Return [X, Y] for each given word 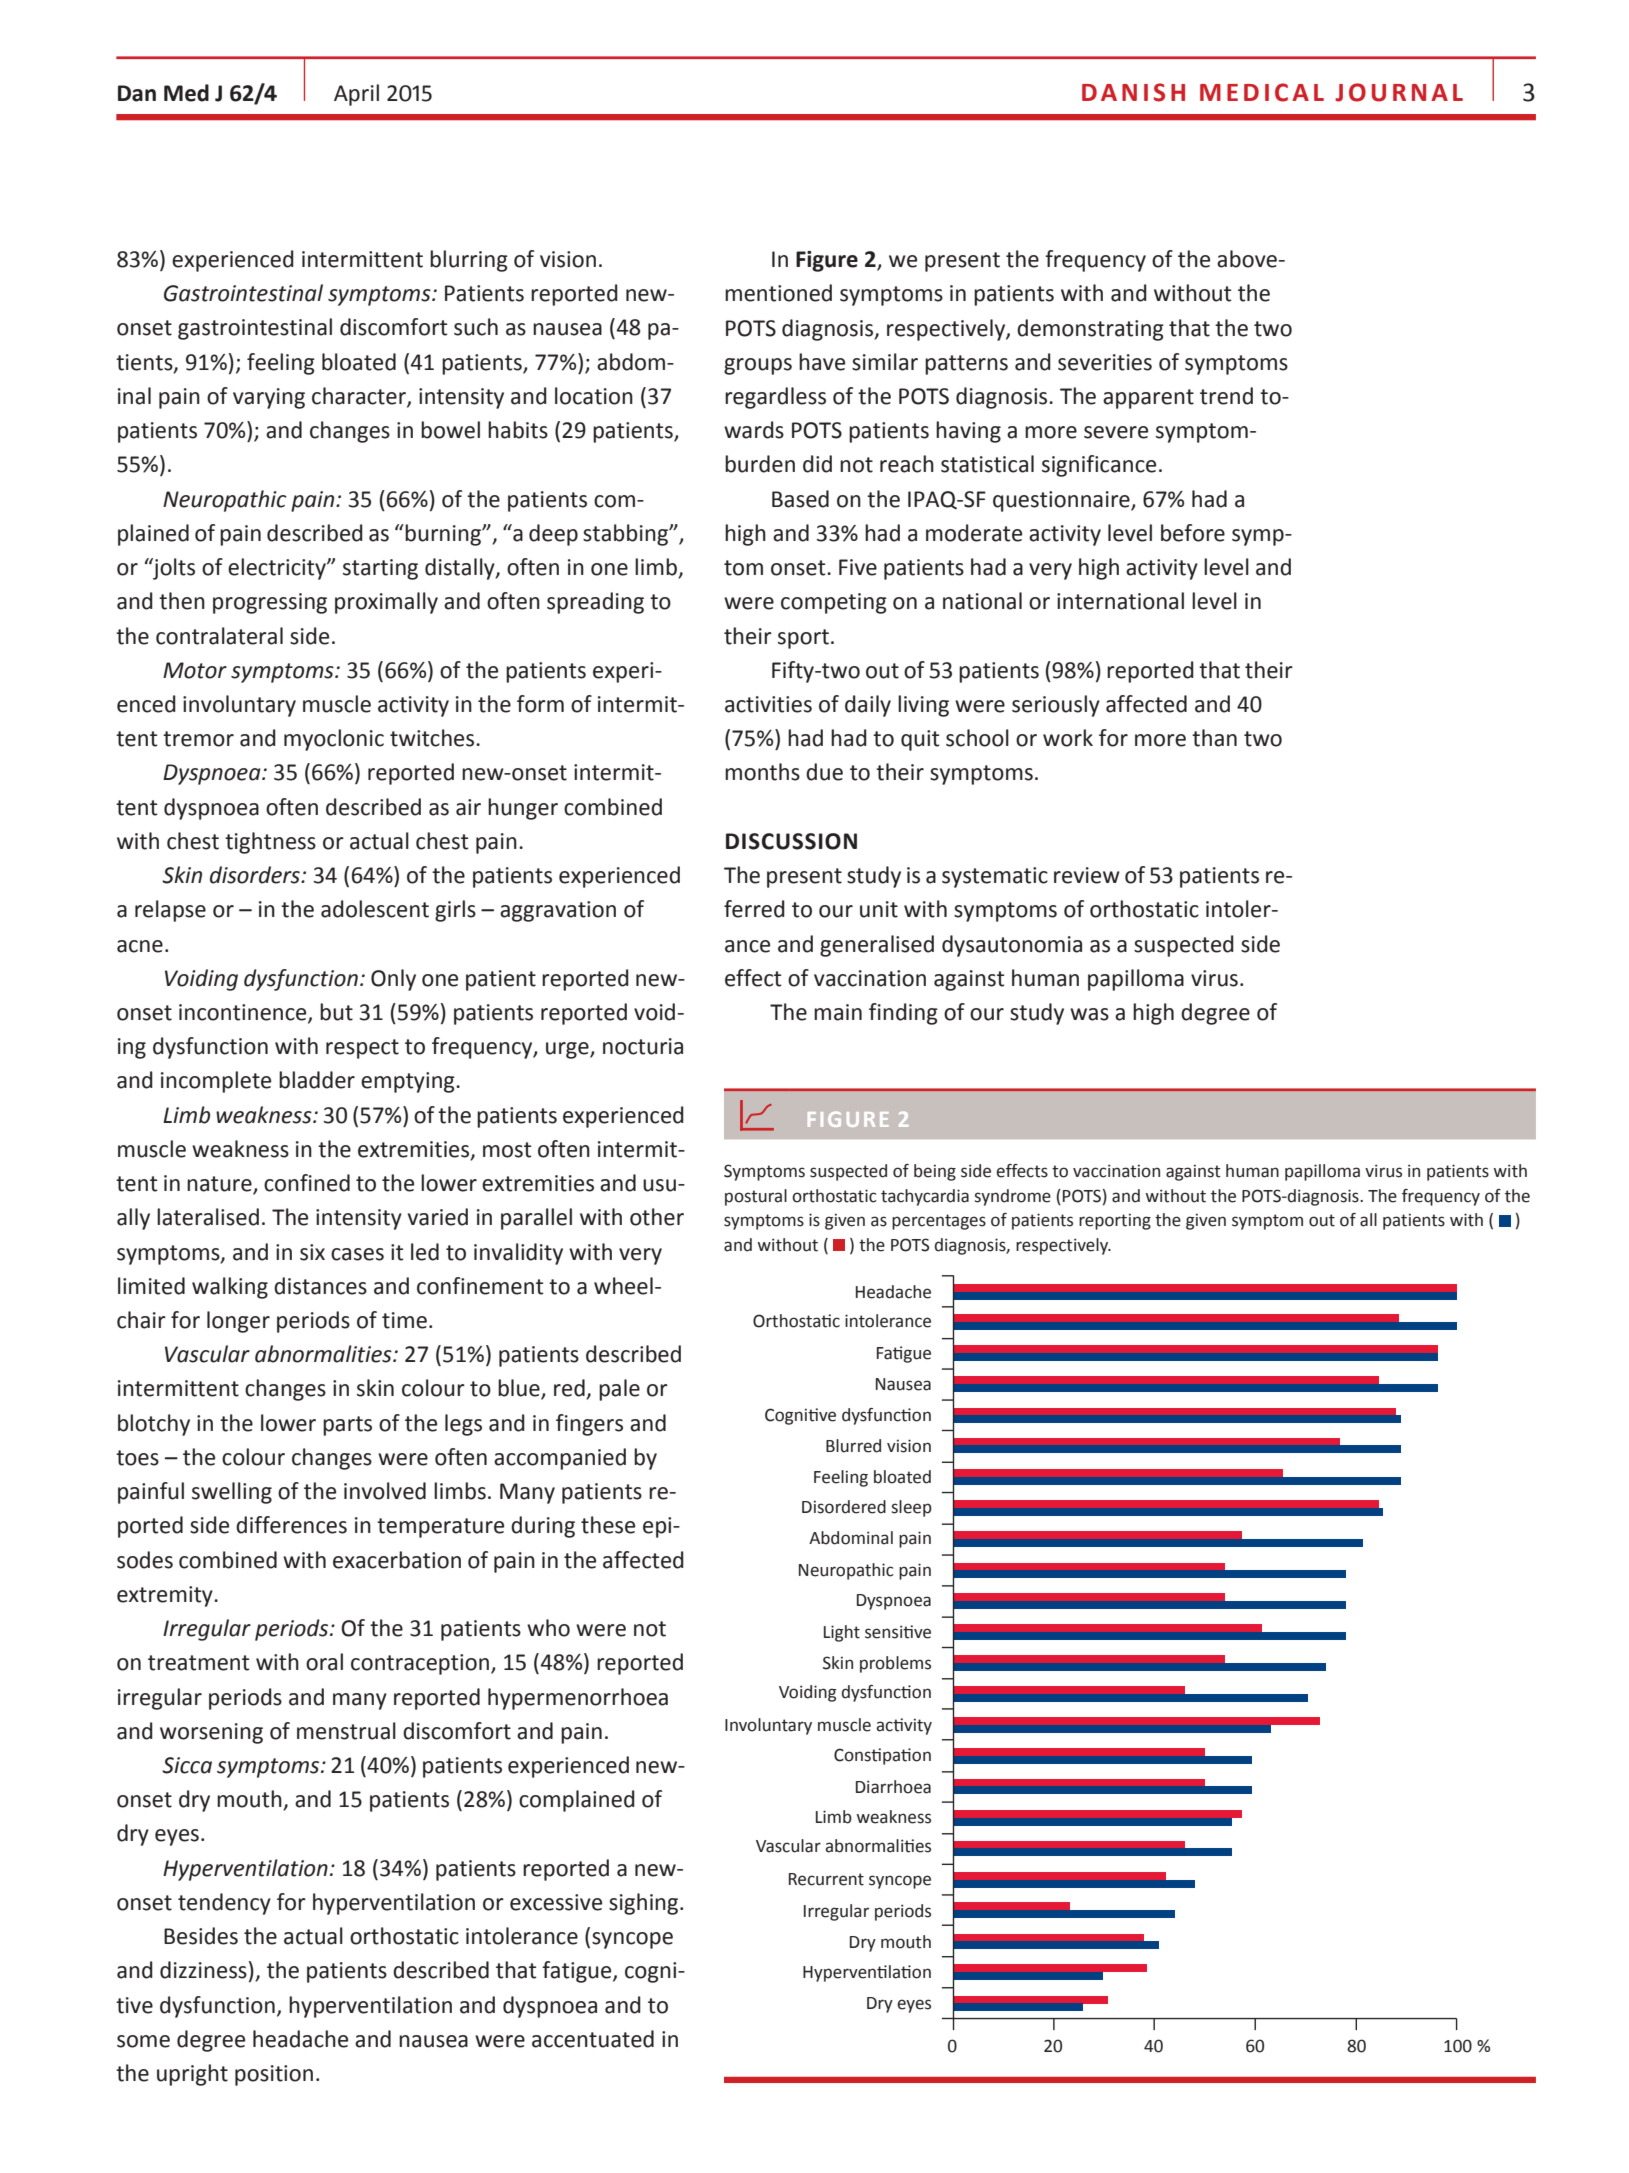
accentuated [593, 2039]
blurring [469, 261]
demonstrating [1090, 330]
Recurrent [826, 1879]
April [356, 95]
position [274, 2075]
